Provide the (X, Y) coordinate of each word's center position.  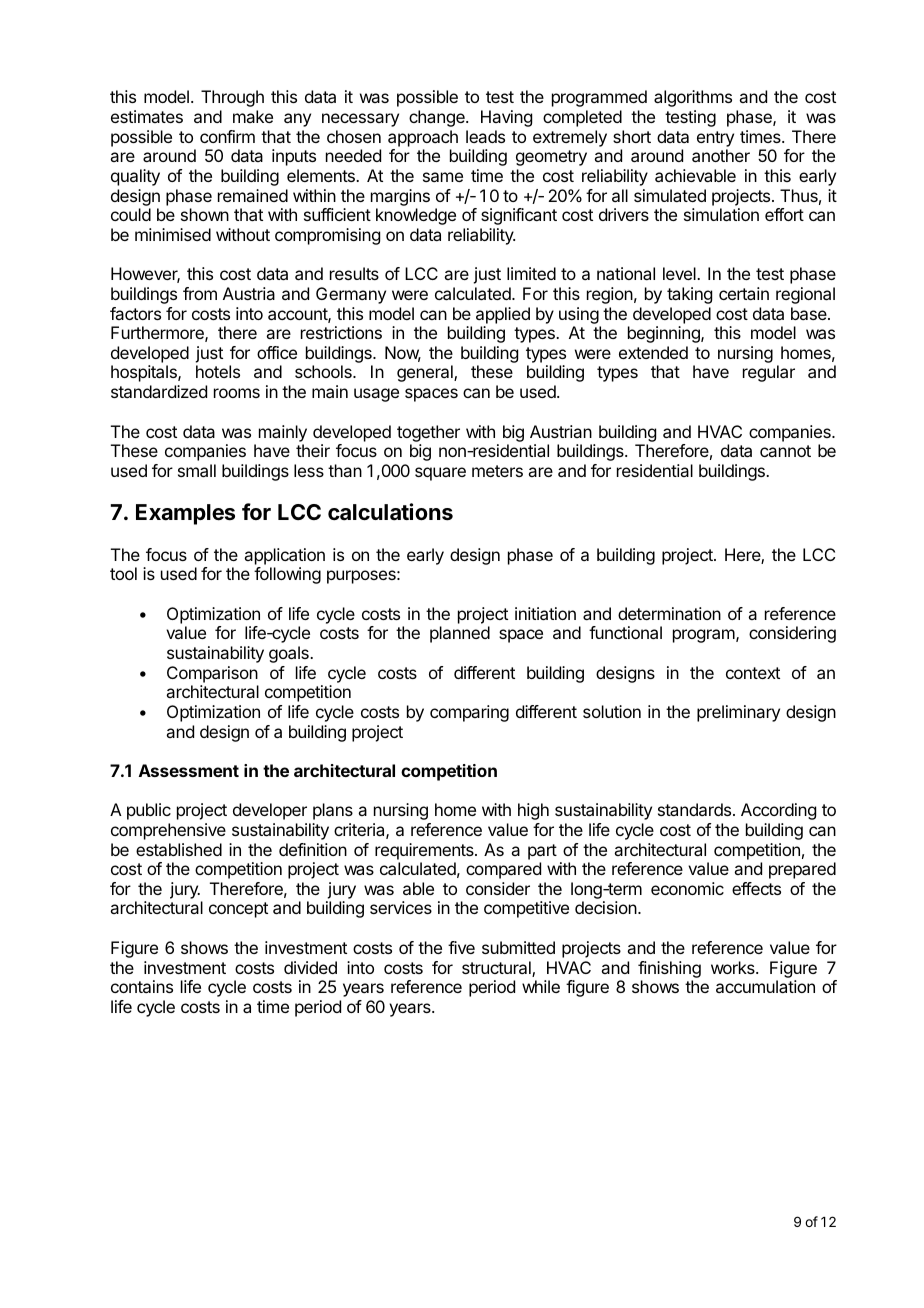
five (461, 947)
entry (715, 139)
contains (142, 986)
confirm (227, 136)
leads (485, 136)
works (734, 967)
